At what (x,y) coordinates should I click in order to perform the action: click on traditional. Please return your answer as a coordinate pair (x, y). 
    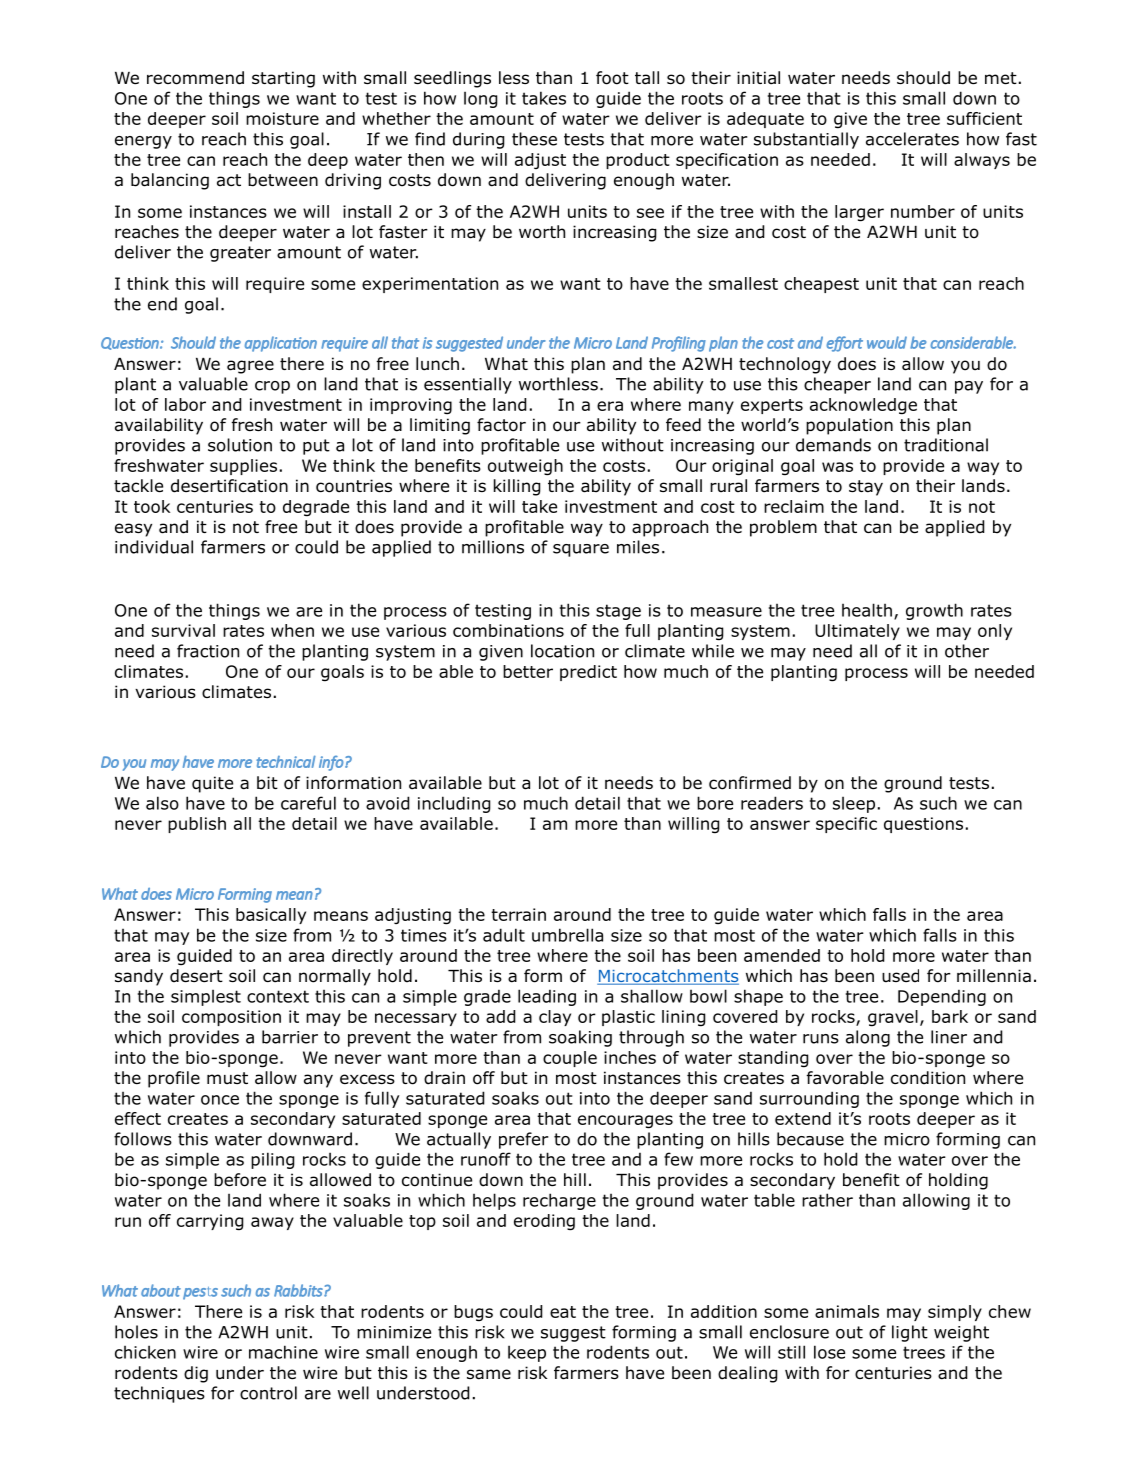
    Looking at the image, I should click on (946, 445).
